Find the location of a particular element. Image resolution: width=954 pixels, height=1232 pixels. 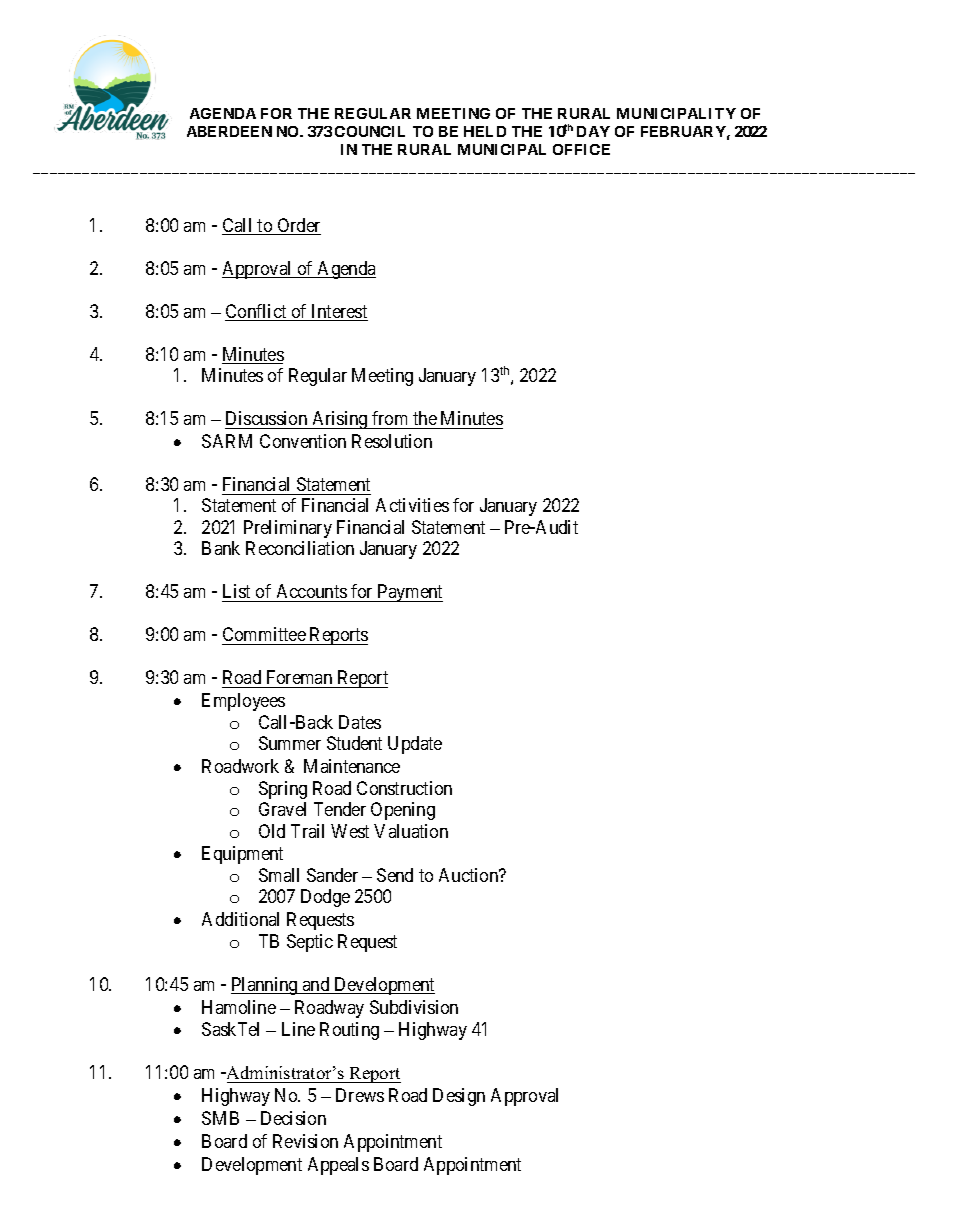

COUNCIL is located at coordinates (370, 131).
